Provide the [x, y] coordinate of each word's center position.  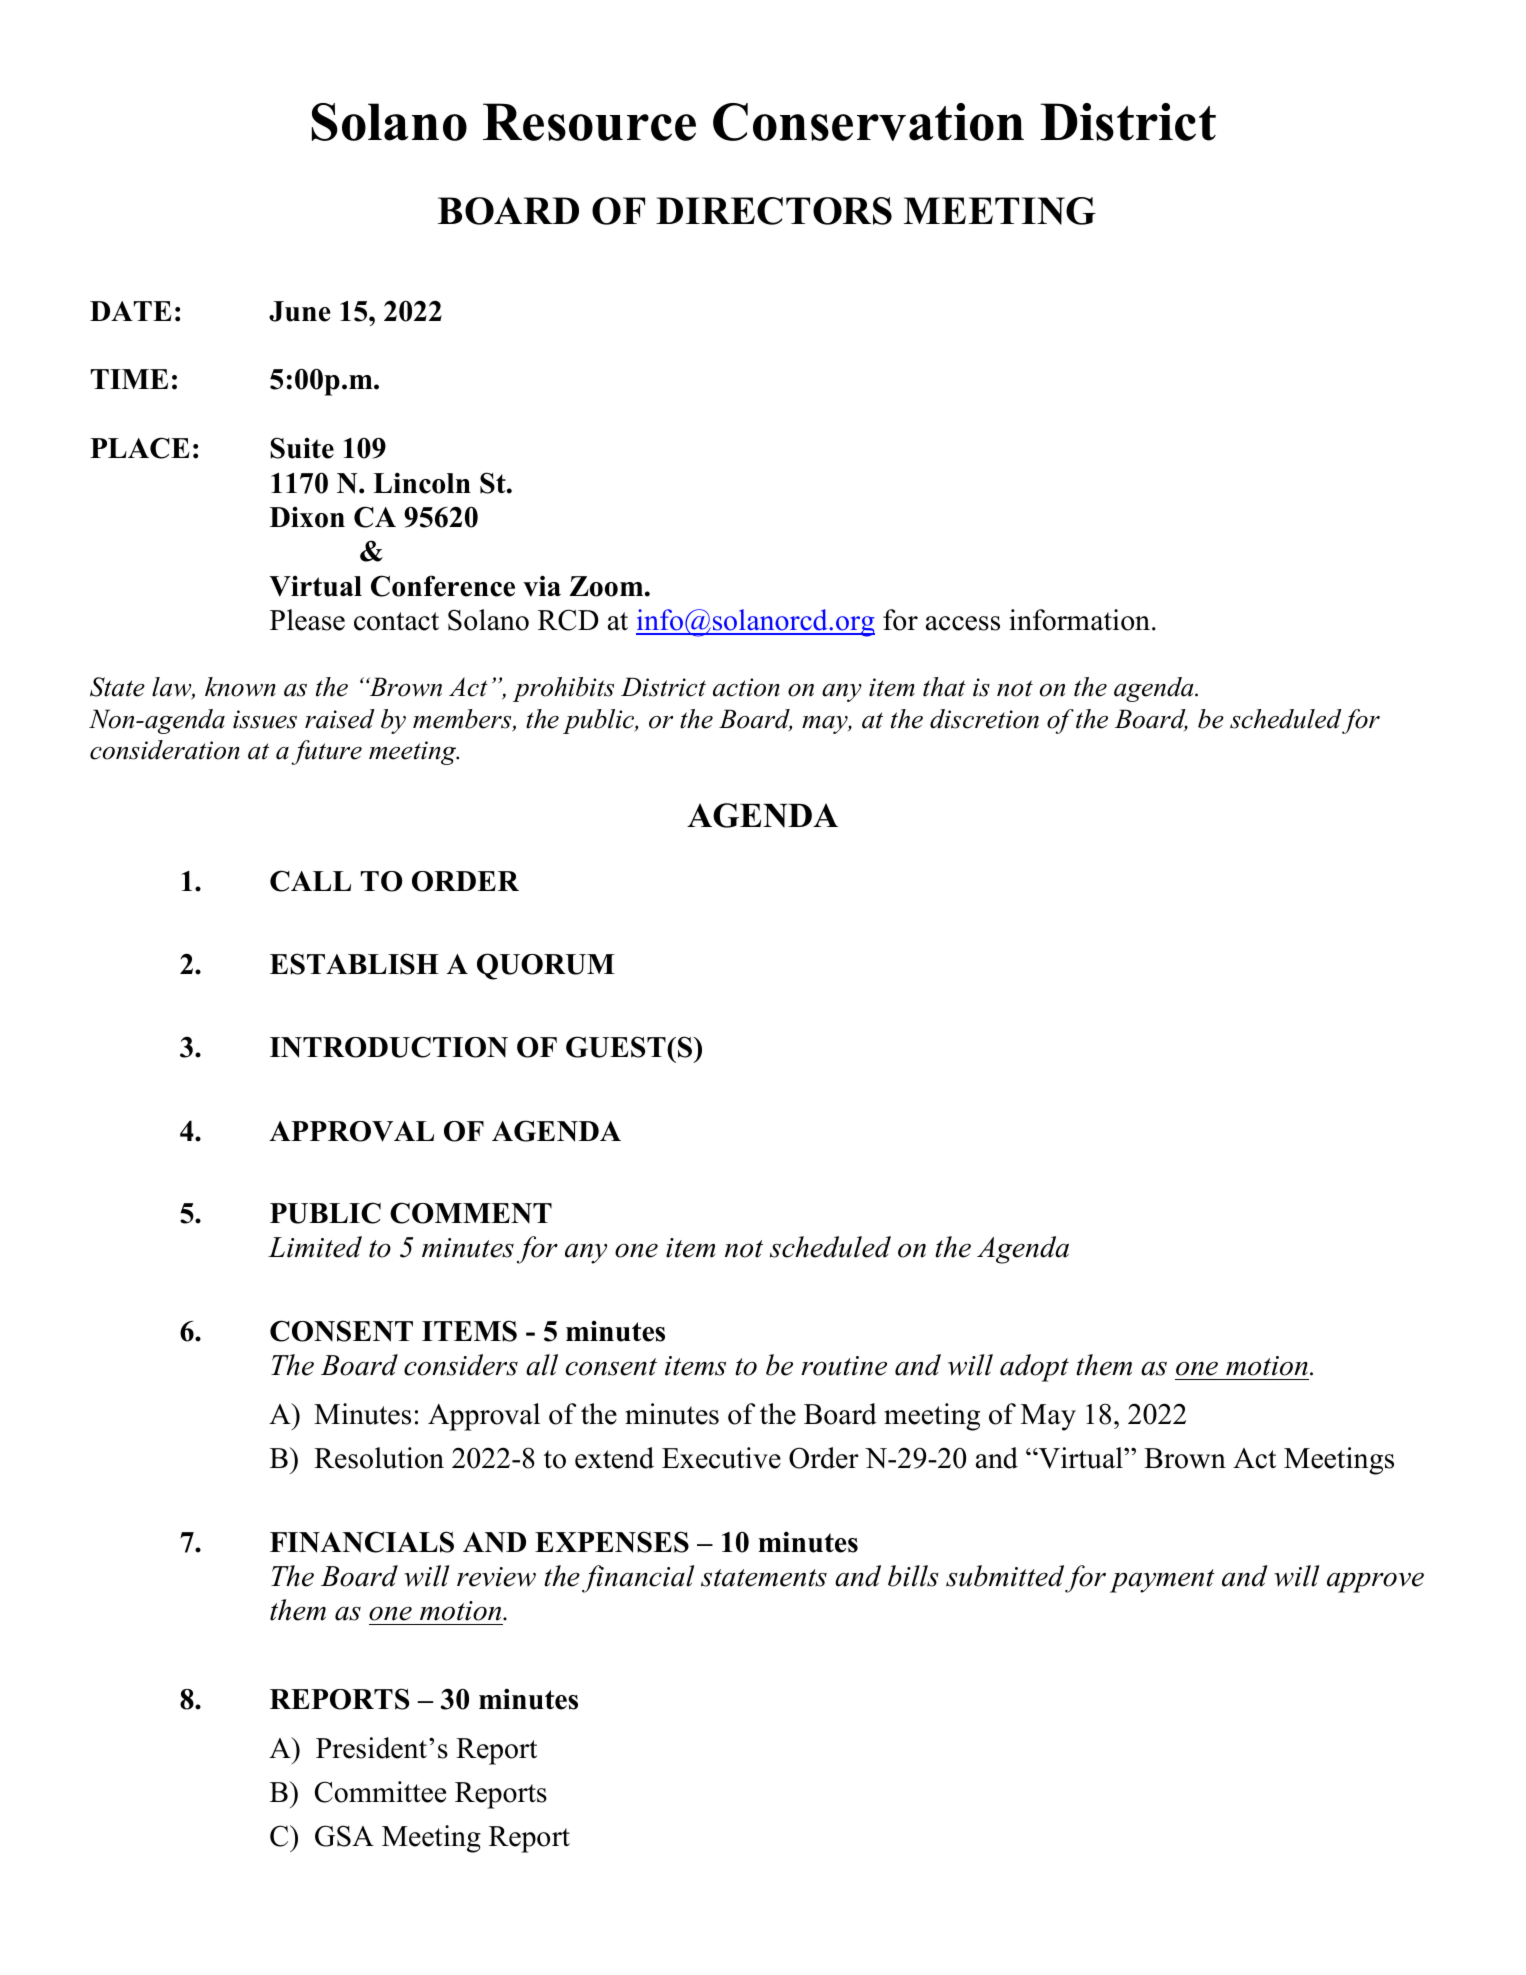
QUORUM [546, 966]
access [963, 623]
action [746, 687]
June [300, 311]
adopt [1034, 1368]
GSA [344, 1836]
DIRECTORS [774, 211]
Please [307, 620]
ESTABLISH [354, 964]
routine [844, 1366]
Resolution [379, 1458]
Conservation [868, 122]
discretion [984, 719]
